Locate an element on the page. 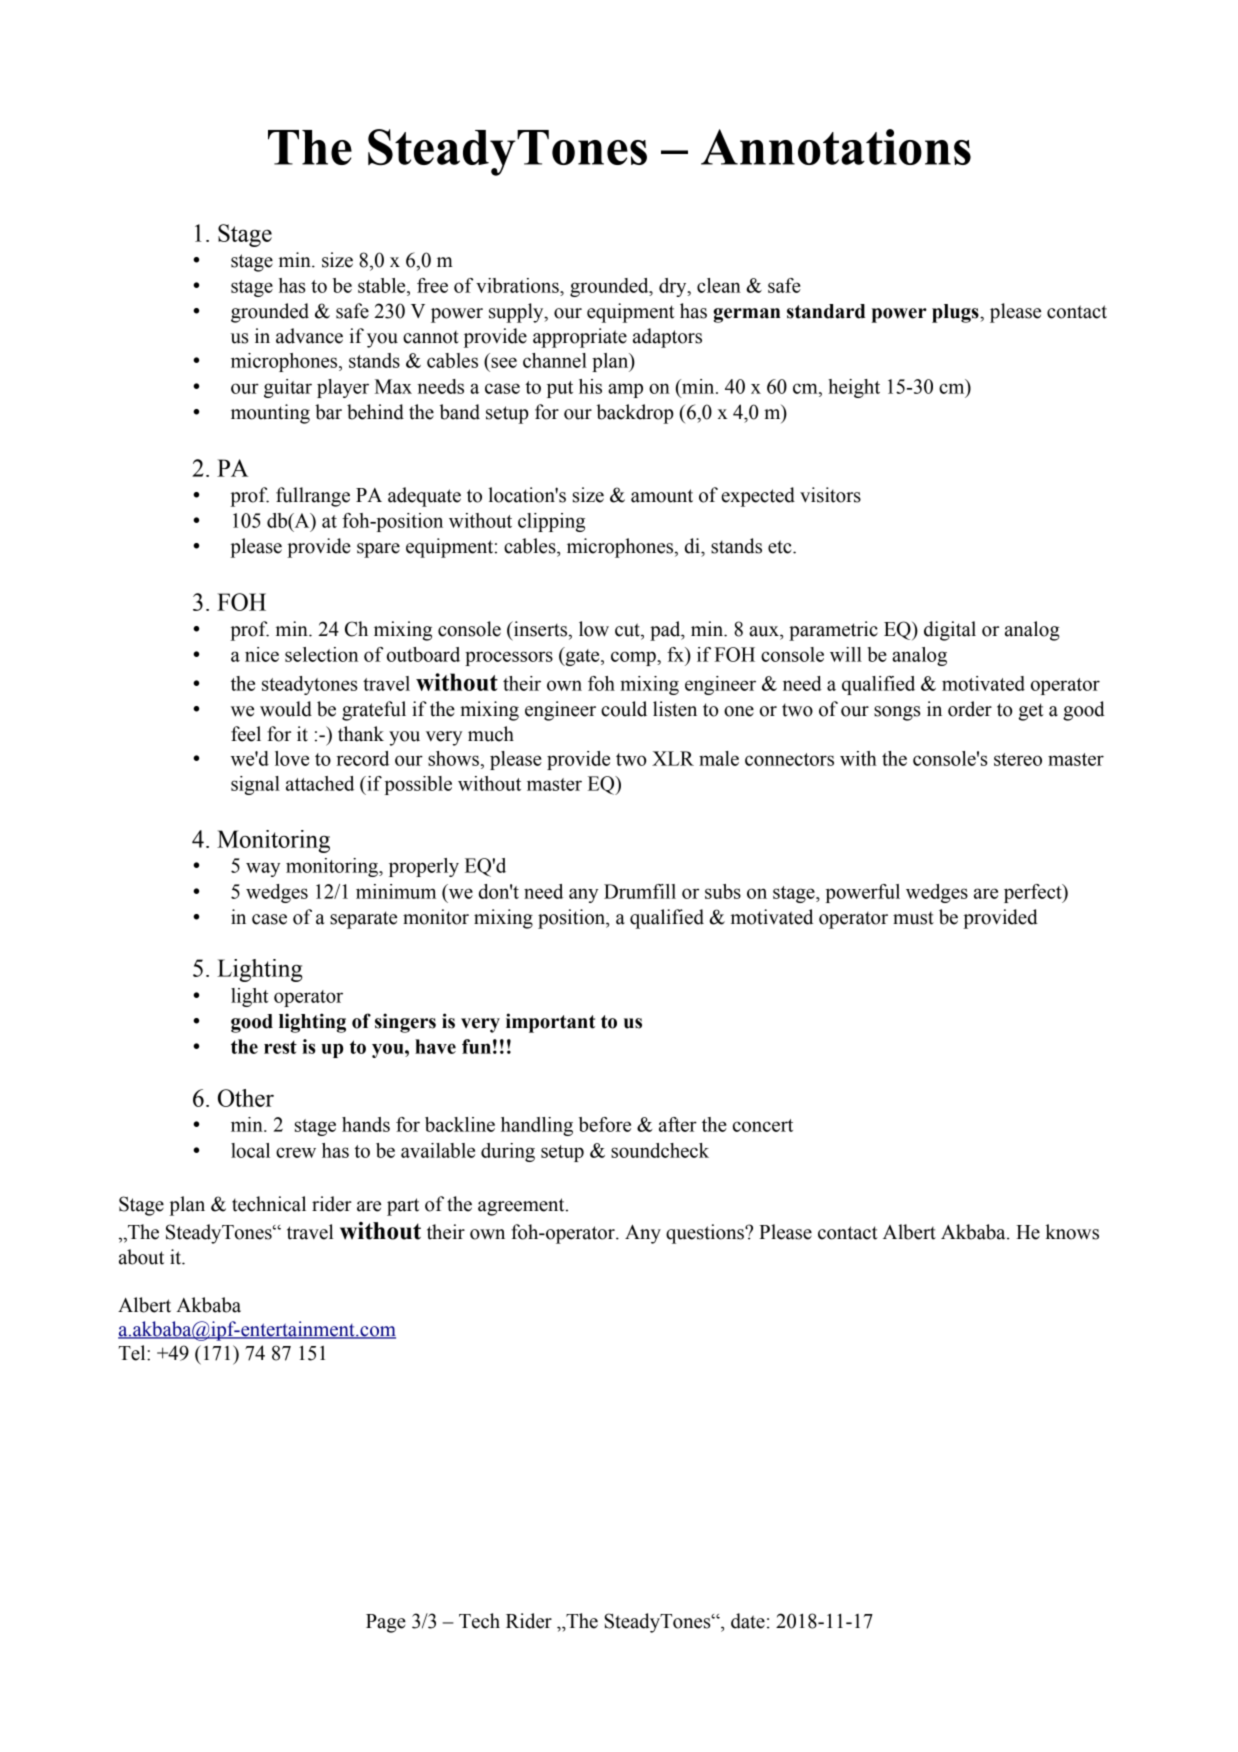 The image size is (1238, 1752). local is located at coordinates (250, 1150).
